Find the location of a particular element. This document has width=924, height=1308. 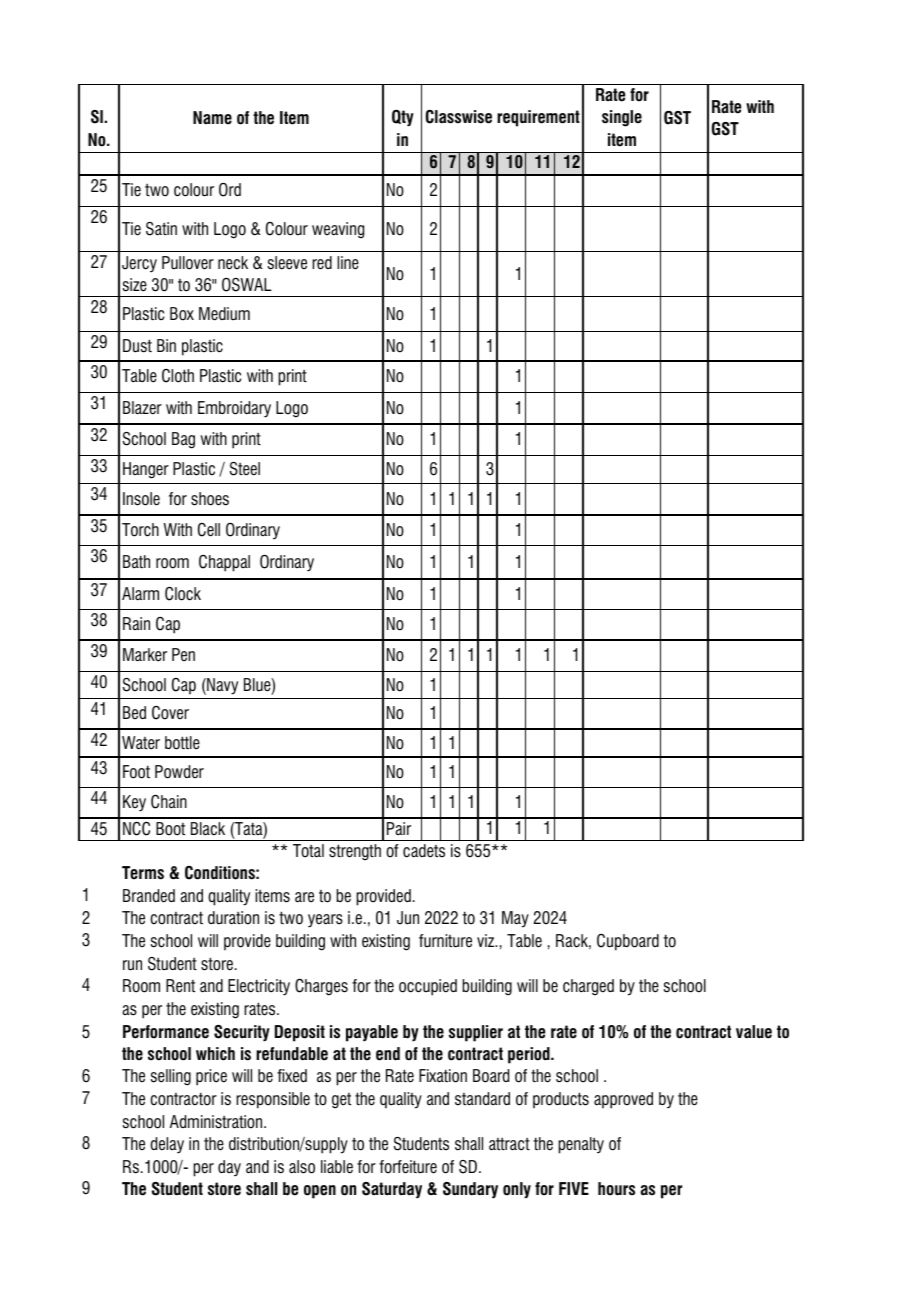

Pair is located at coordinates (399, 828).
